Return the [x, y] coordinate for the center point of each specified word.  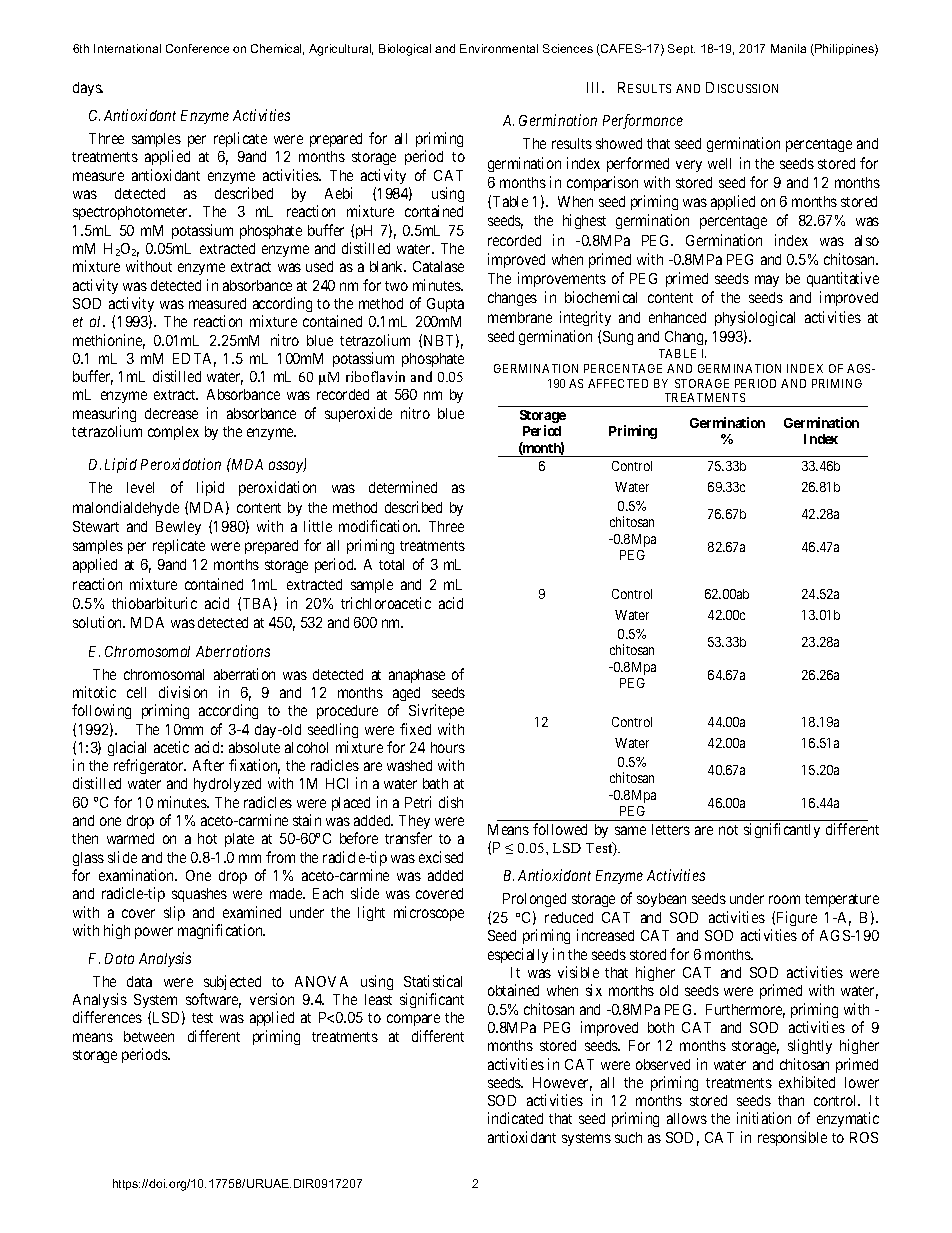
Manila [788, 48]
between [149, 1036]
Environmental [499, 48]
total [391, 564]
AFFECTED [618, 383]
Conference [197, 48]
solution [99, 622]
